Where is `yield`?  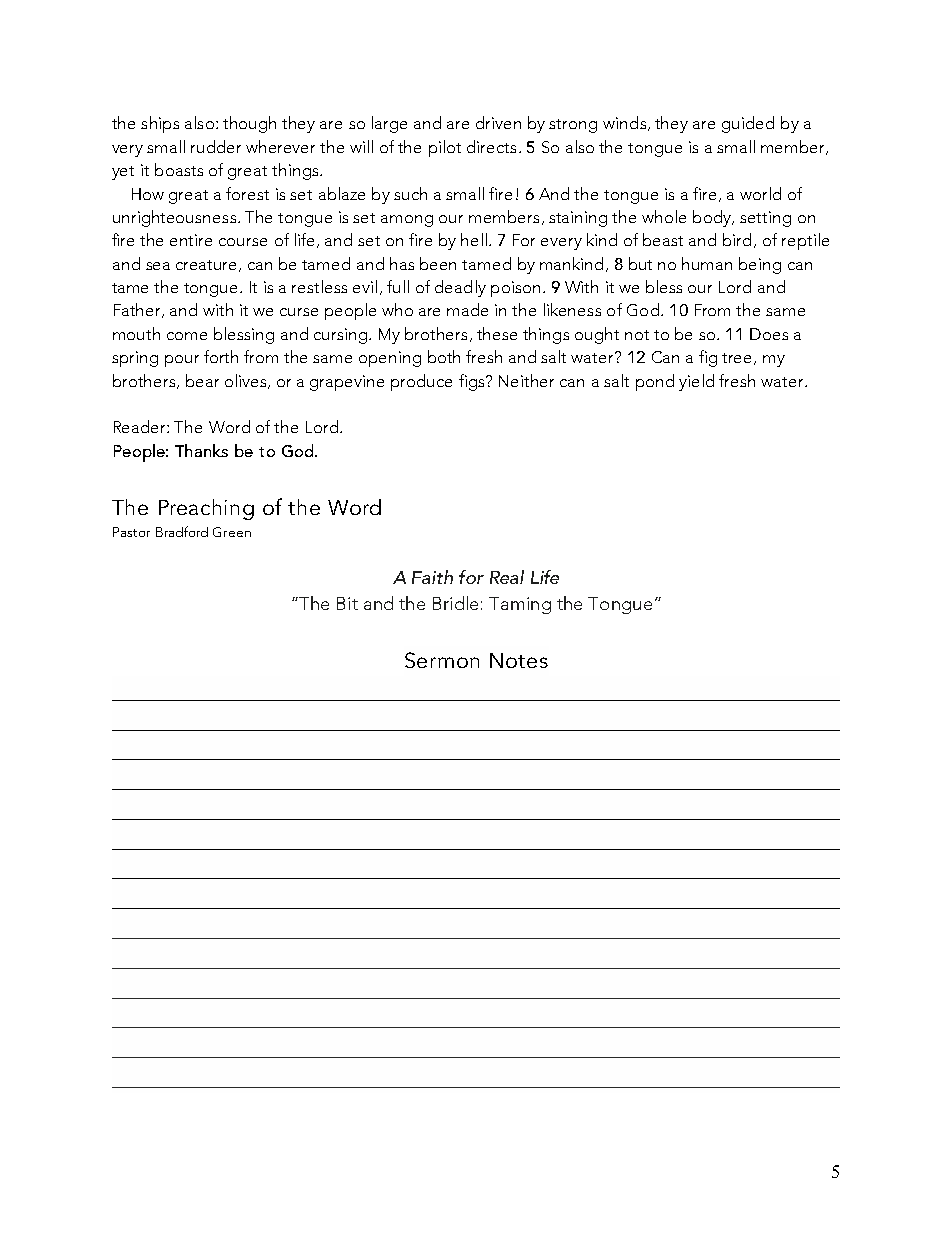
yield is located at coordinates (696, 382).
